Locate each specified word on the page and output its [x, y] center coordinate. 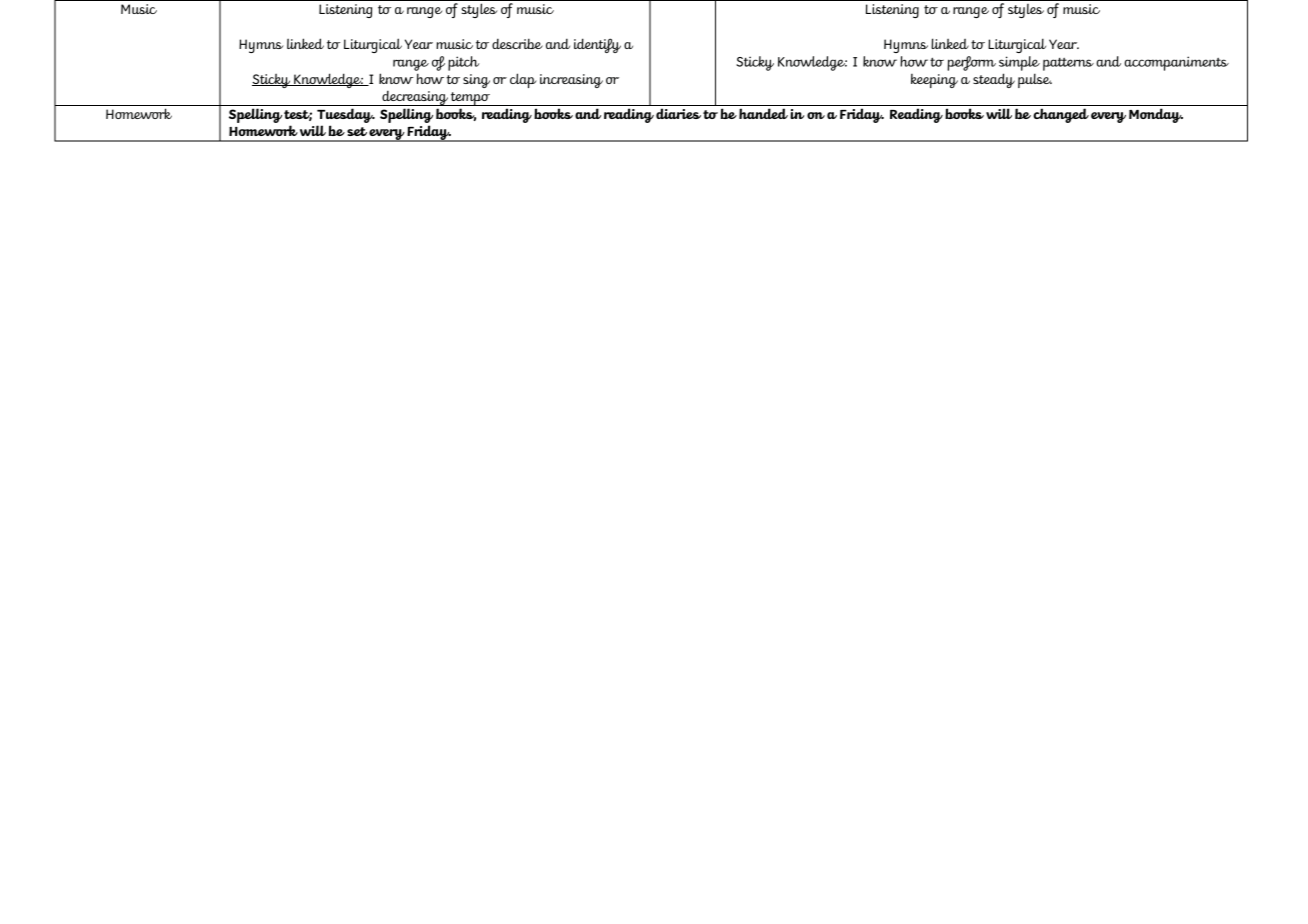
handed [763, 113]
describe [517, 43]
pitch [463, 63]
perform [971, 63]
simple [1019, 63]
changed [1061, 115]
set [357, 131]
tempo [471, 99]
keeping [934, 81]
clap [523, 80]
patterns [1068, 64]
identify [597, 45]
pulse [1035, 80]
